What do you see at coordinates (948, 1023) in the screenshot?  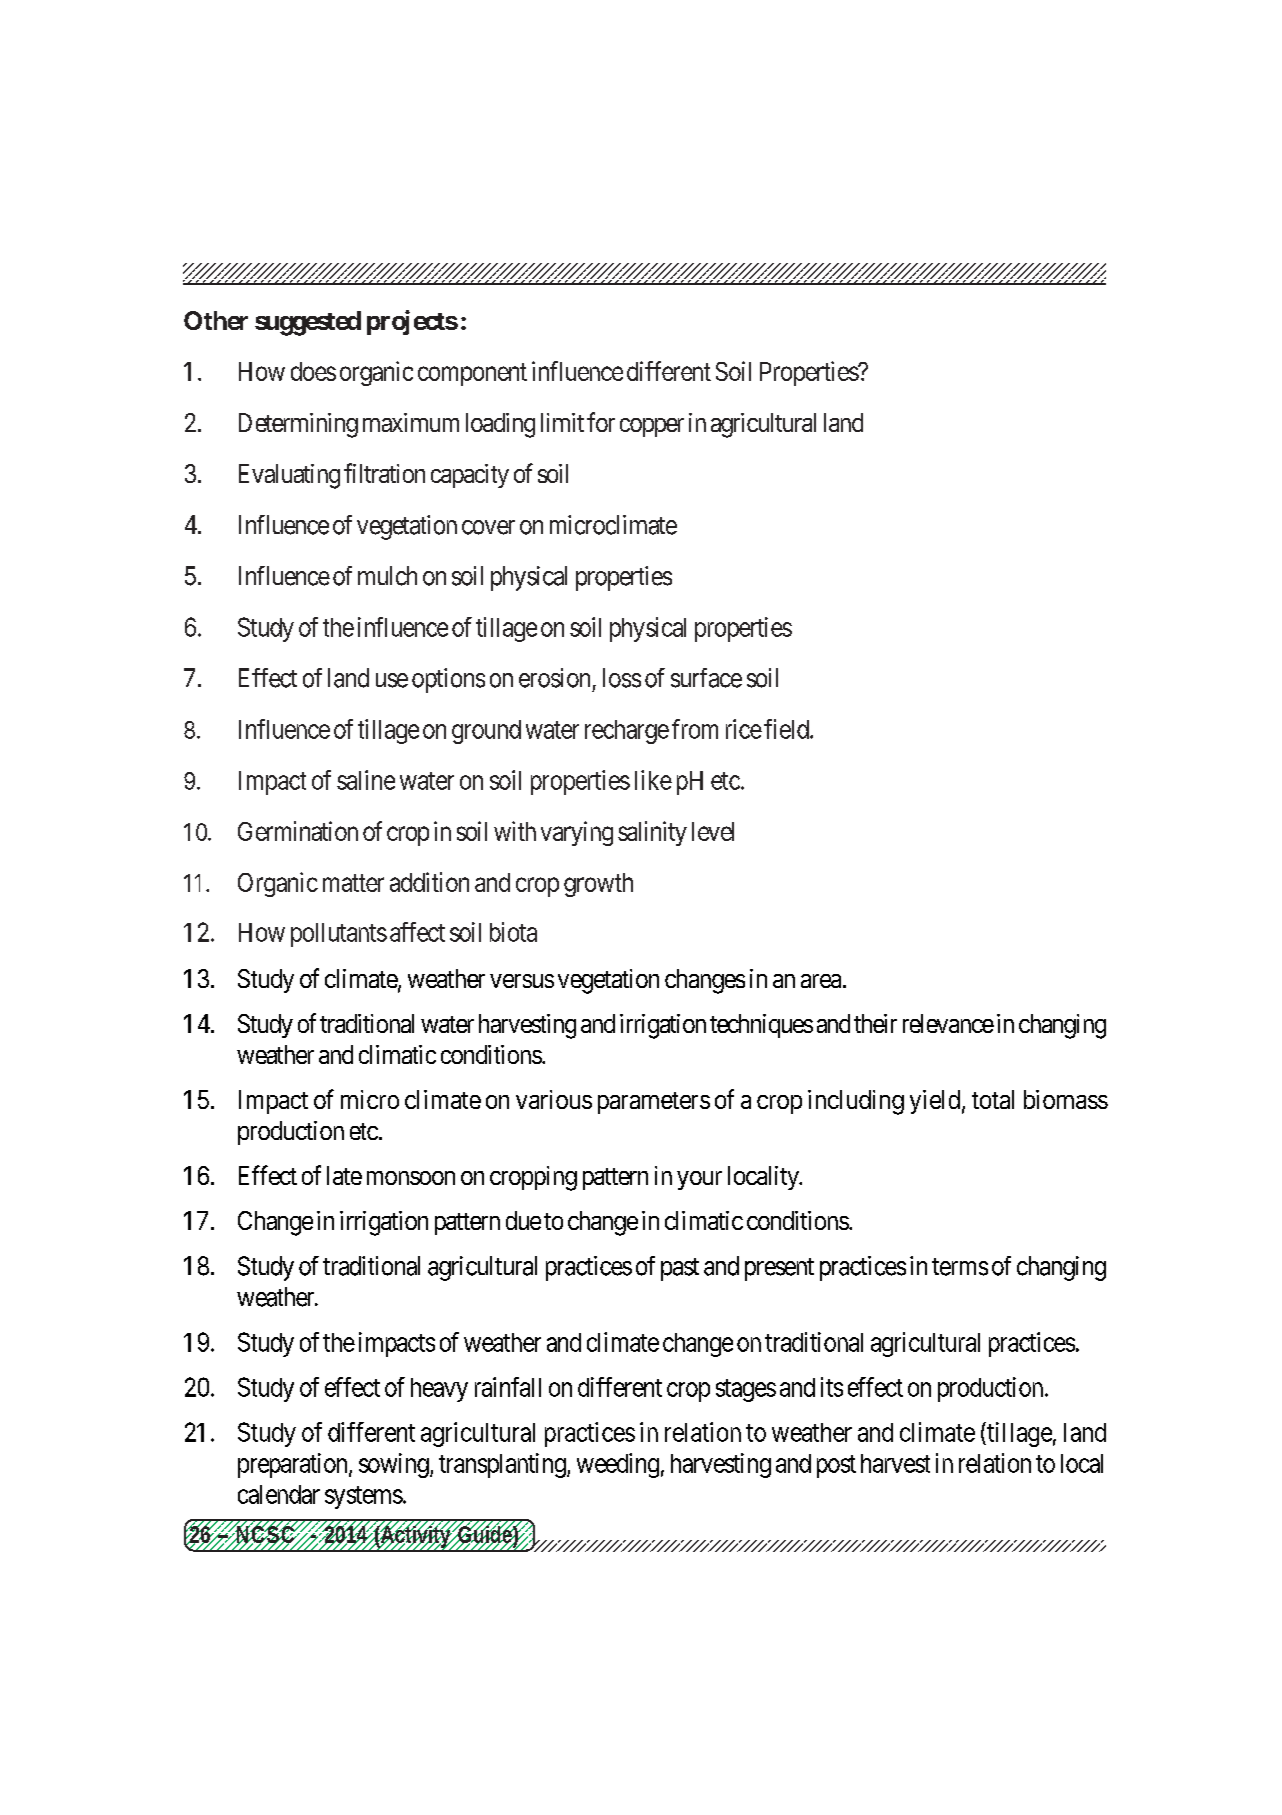 I see `relevance` at bounding box center [948, 1023].
